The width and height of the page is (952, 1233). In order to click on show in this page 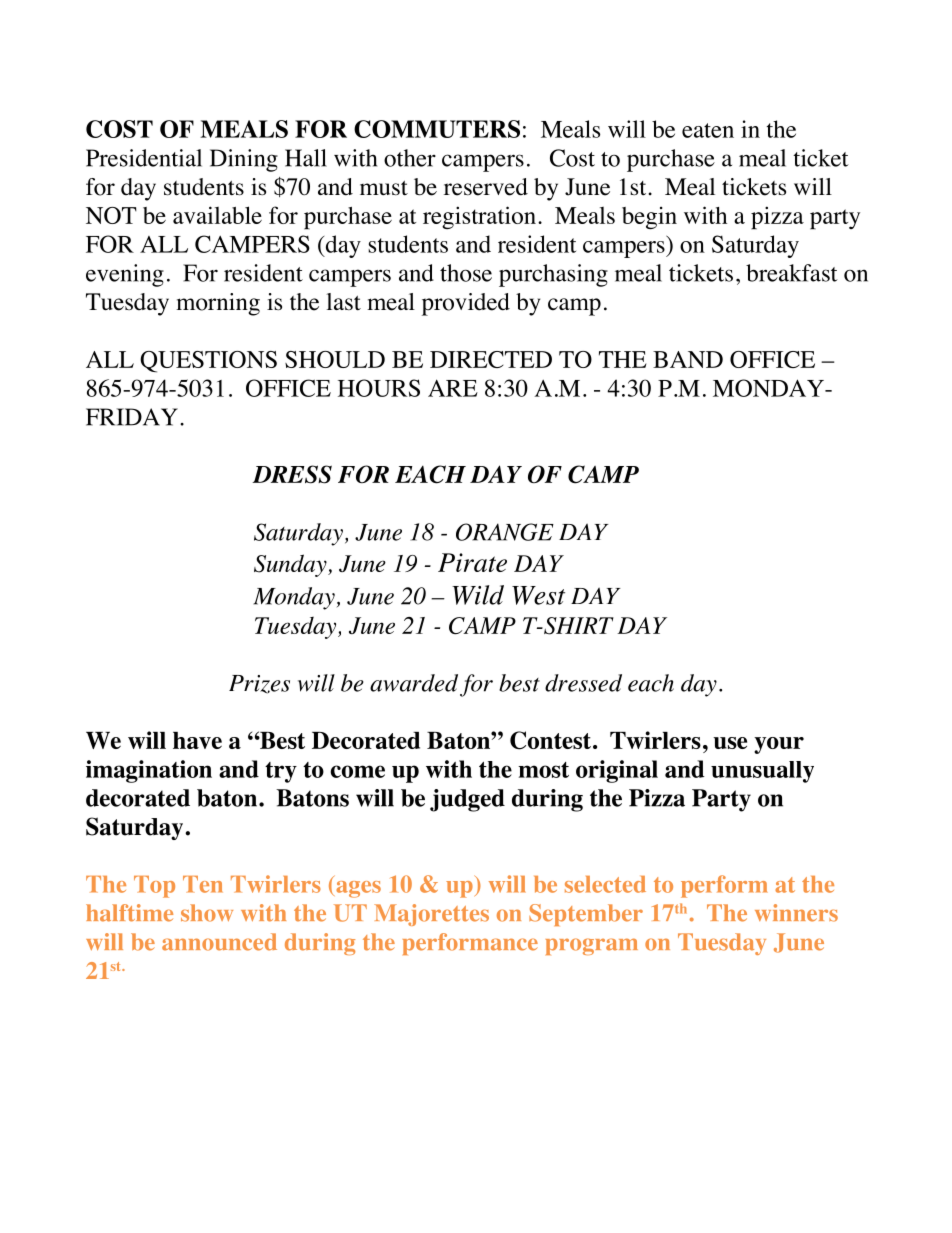, I will do `click(207, 913)`.
